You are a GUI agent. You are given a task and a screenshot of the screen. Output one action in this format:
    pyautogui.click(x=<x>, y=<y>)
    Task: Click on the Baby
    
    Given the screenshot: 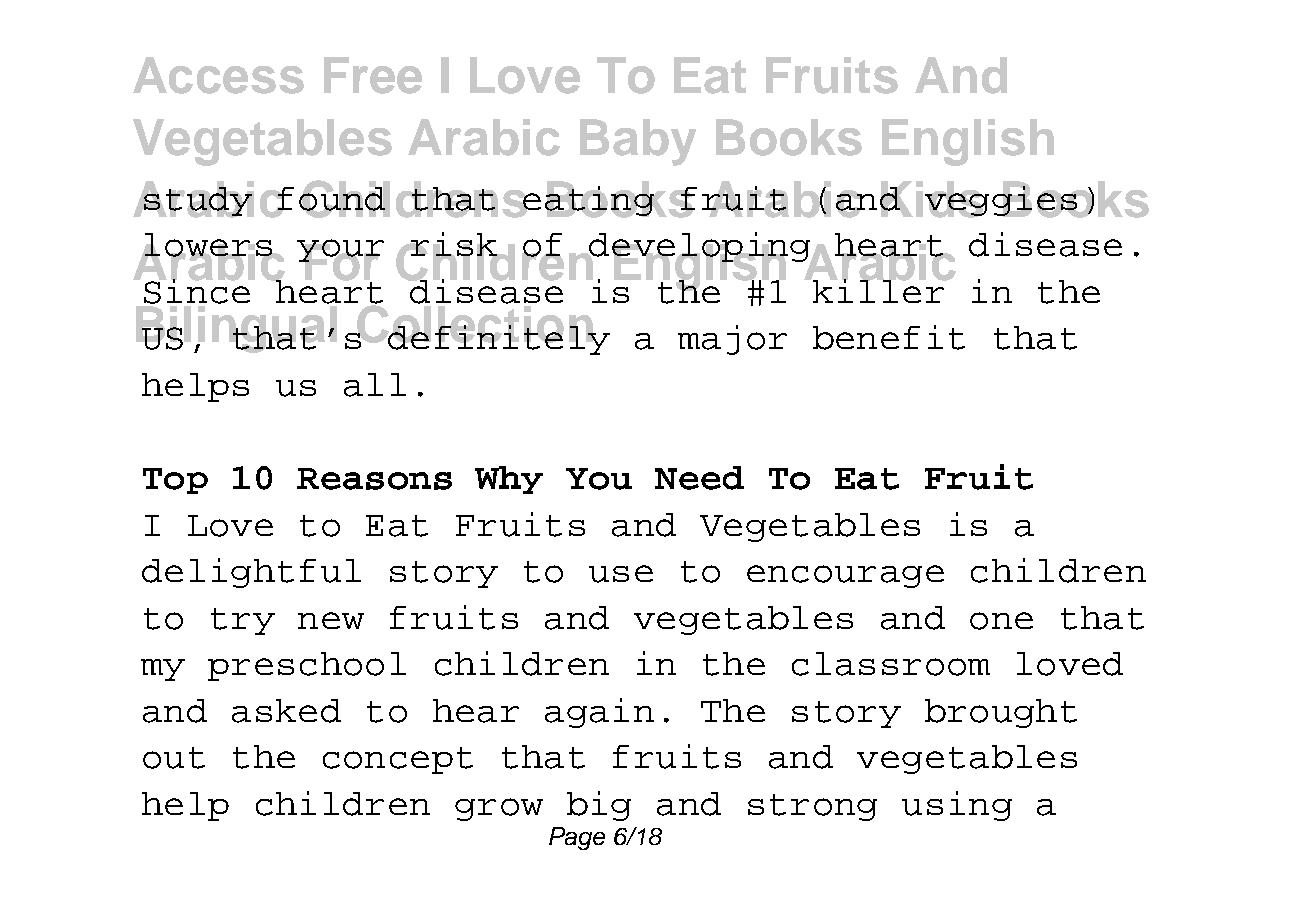 What is the action you would take?
    pyautogui.click(x=638, y=142)
